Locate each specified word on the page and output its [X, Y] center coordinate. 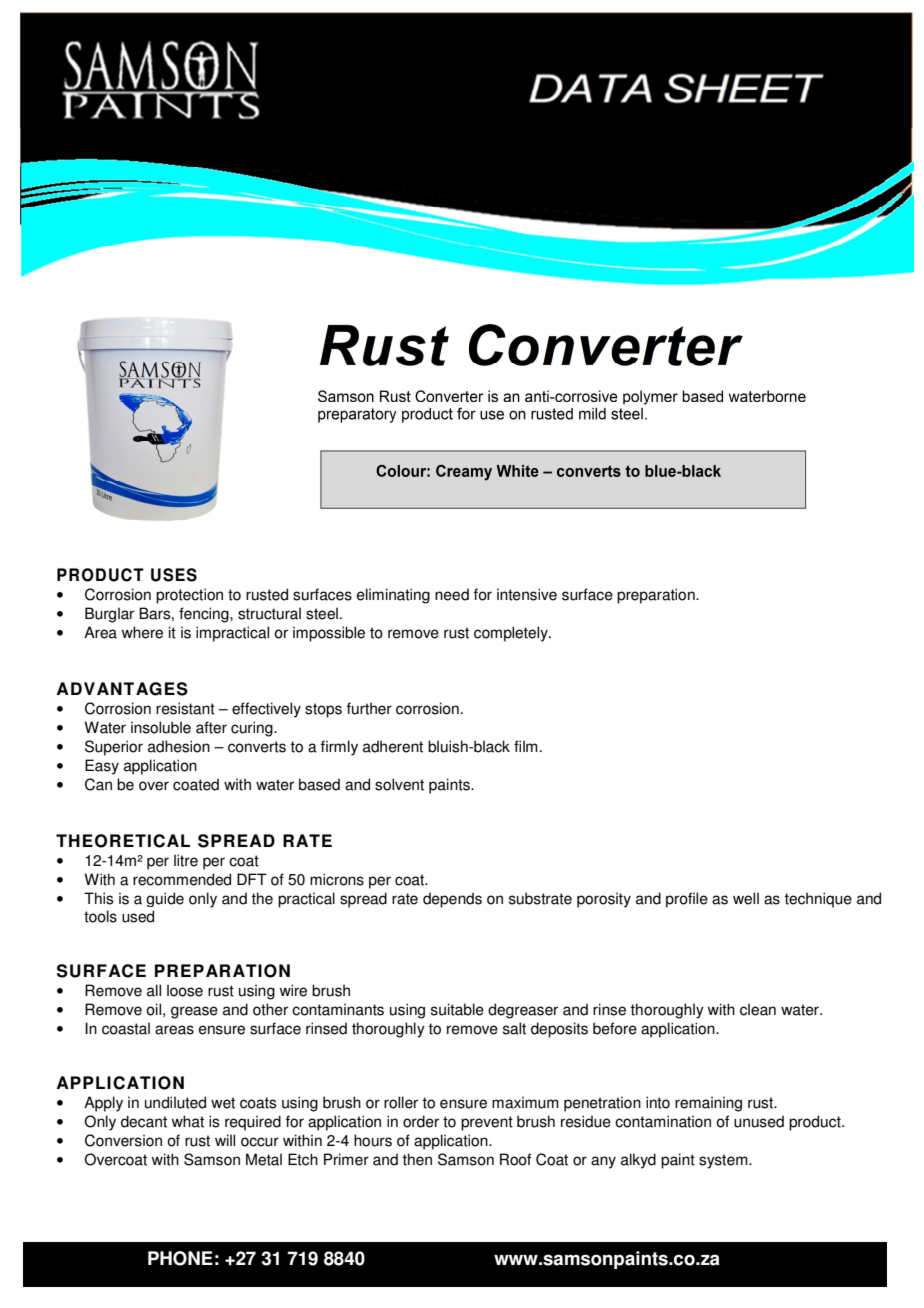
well [746, 898]
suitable [457, 1009]
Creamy [464, 473]
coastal [126, 1028]
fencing [205, 615]
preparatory [357, 415]
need [452, 594]
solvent [399, 784]
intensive [527, 594]
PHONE [180, 1258]
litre [186, 860]
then [417, 1159]
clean [758, 1009]
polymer [650, 397]
